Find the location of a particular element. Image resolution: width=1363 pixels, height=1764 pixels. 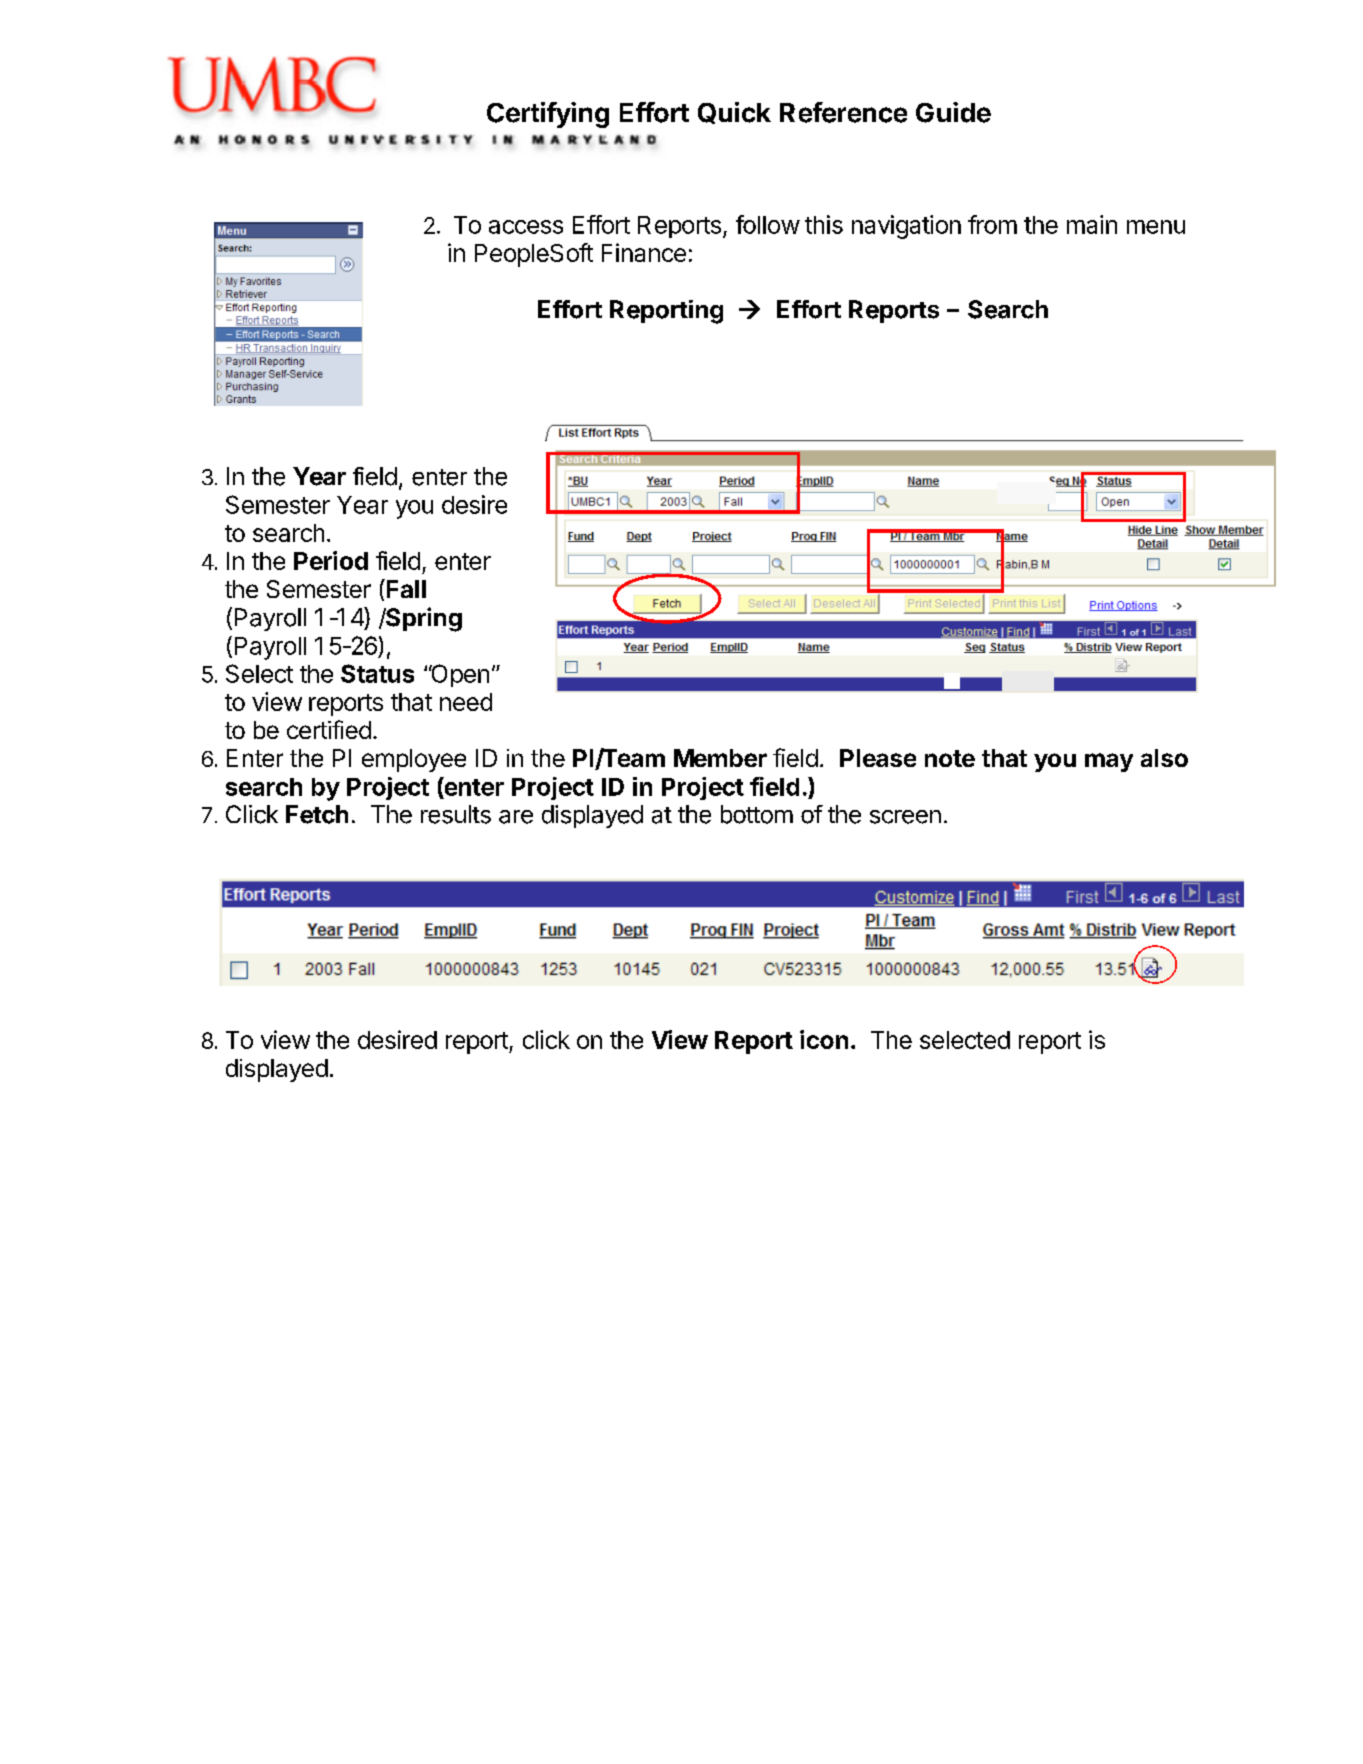

Fall is located at coordinates (406, 589).
